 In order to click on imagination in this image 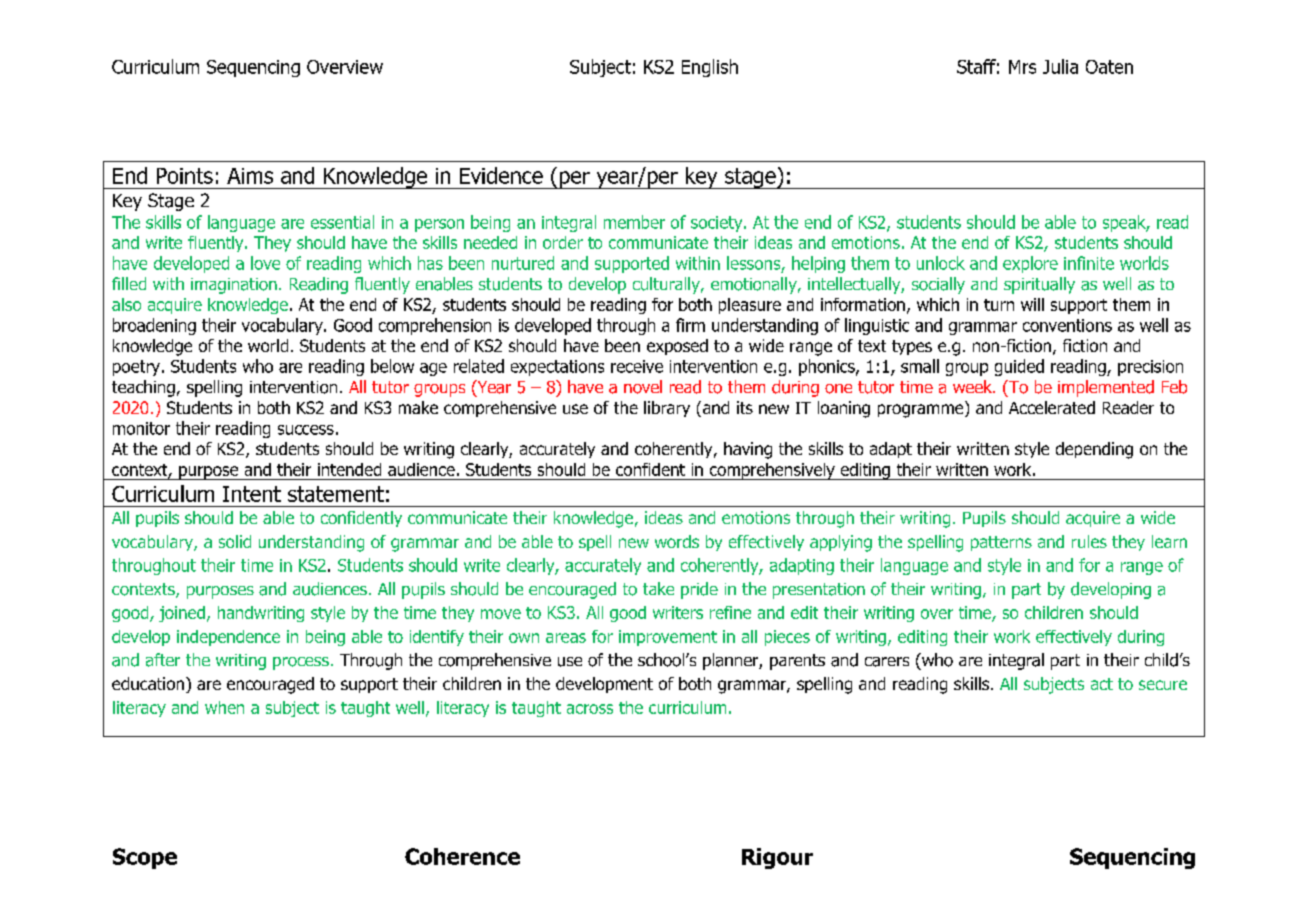, I will do `click(234, 286)`.
